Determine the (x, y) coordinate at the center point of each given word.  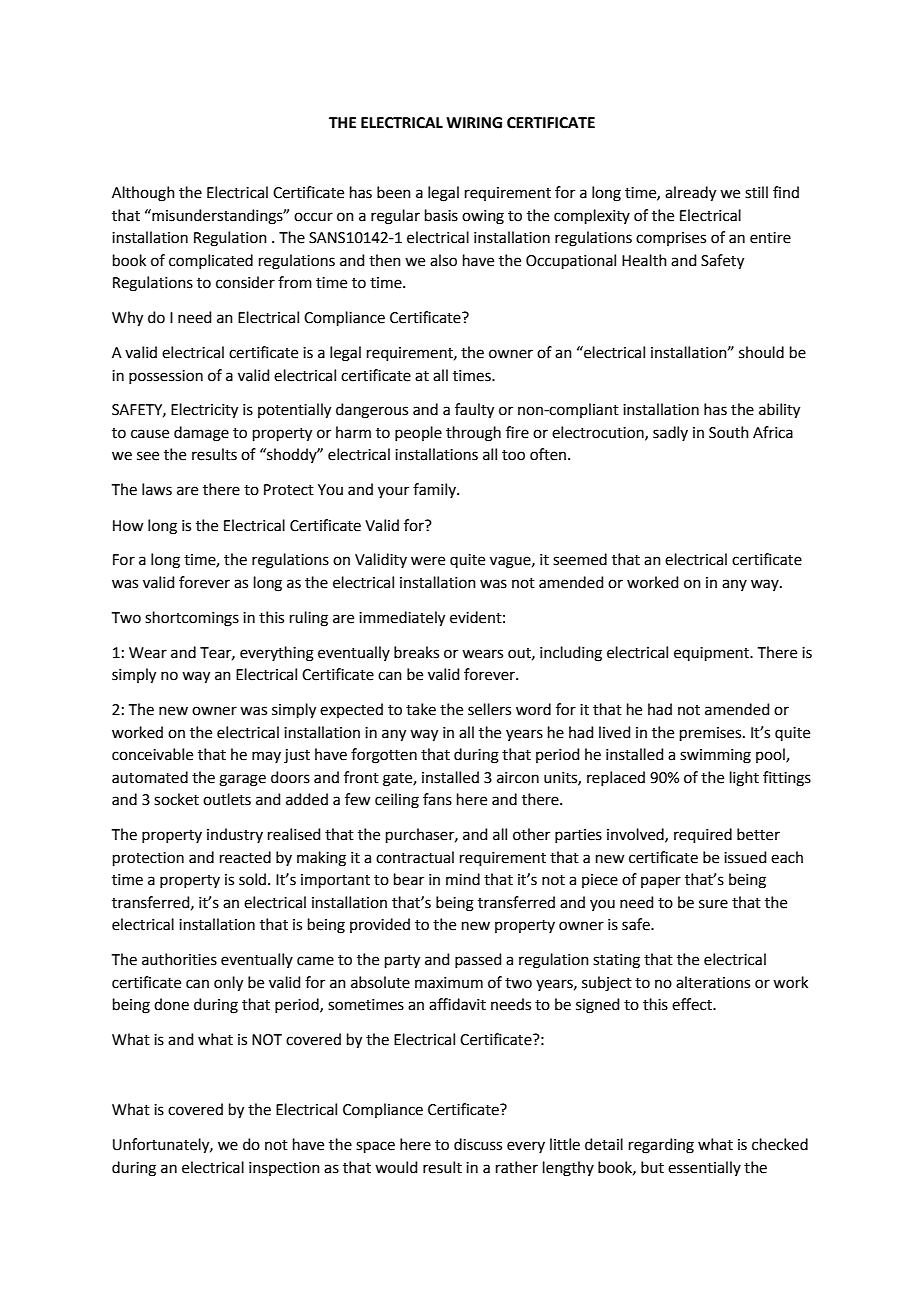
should (761, 352)
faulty (474, 411)
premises (712, 734)
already (690, 194)
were (428, 561)
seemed (580, 559)
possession (166, 377)
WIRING (474, 123)
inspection (284, 1169)
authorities (179, 959)
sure (713, 904)
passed (478, 960)
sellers (489, 709)
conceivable (152, 754)
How (128, 526)
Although (143, 194)
